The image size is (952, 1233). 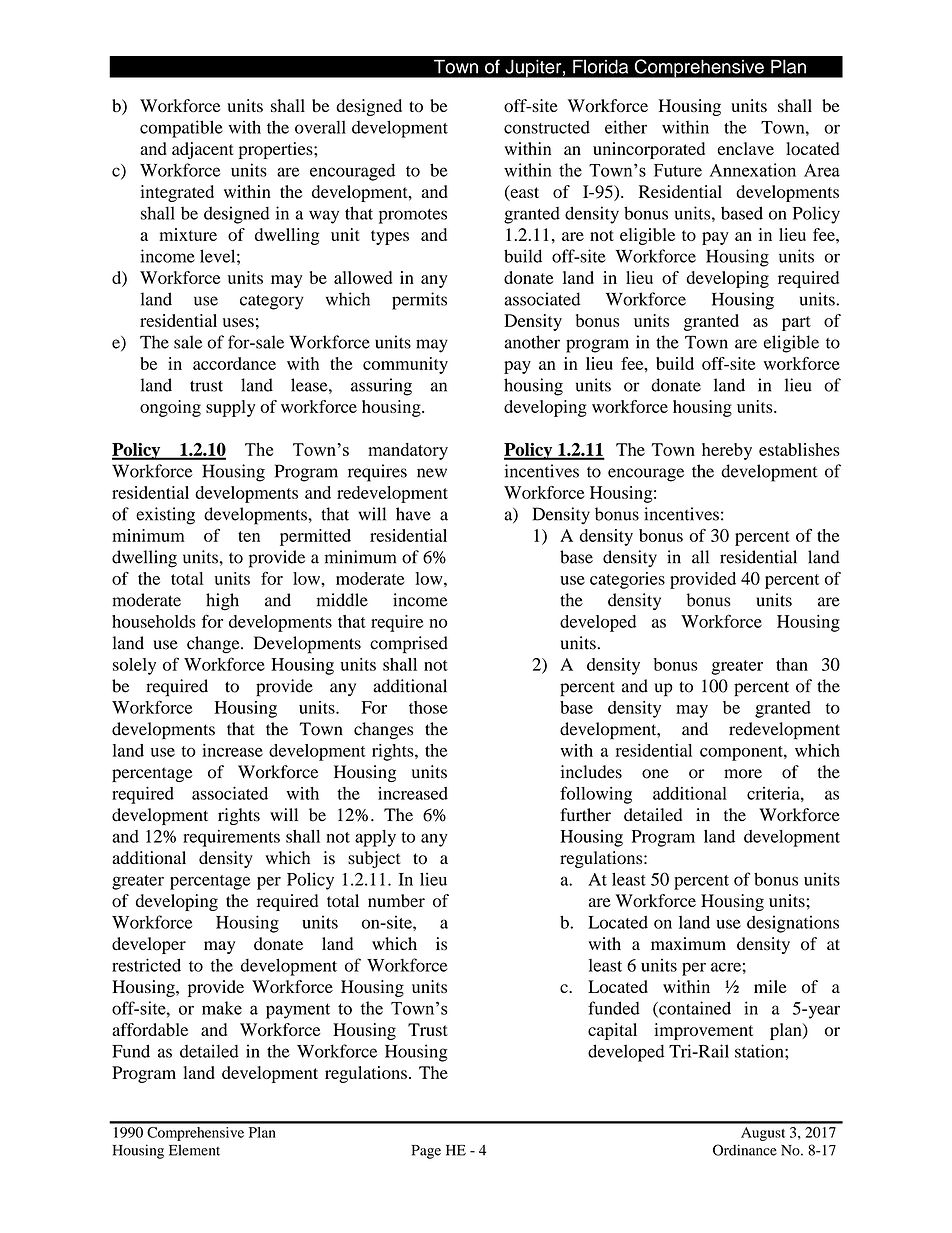 What do you see at coordinates (547, 127) in the document?
I see `constructed` at bounding box center [547, 127].
